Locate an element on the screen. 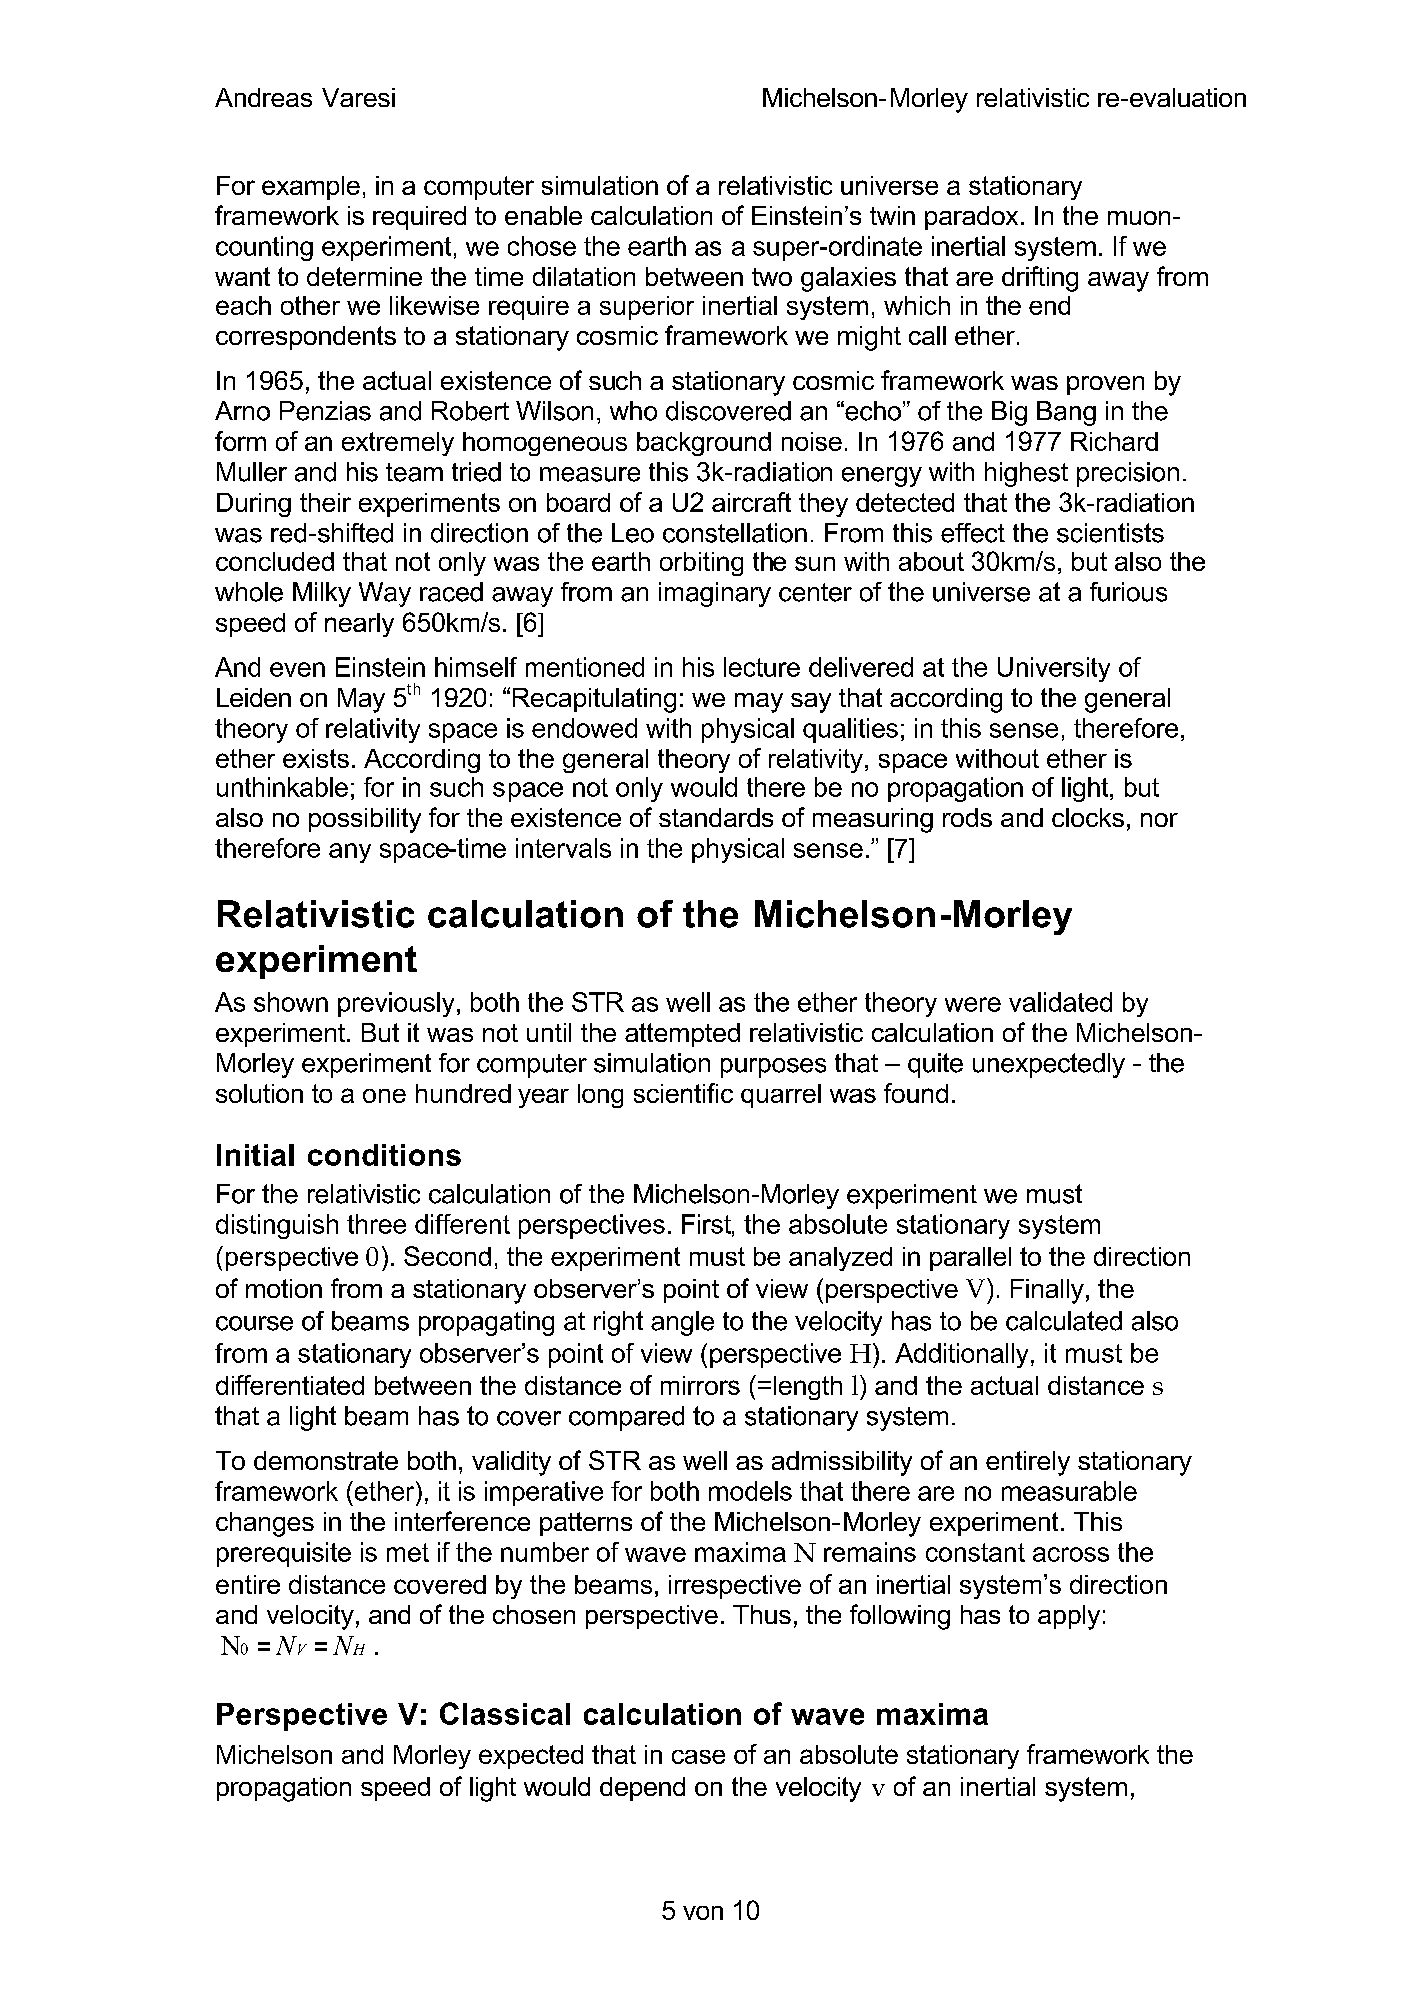 The image size is (1424, 2011). attempted is located at coordinates (682, 1035).
